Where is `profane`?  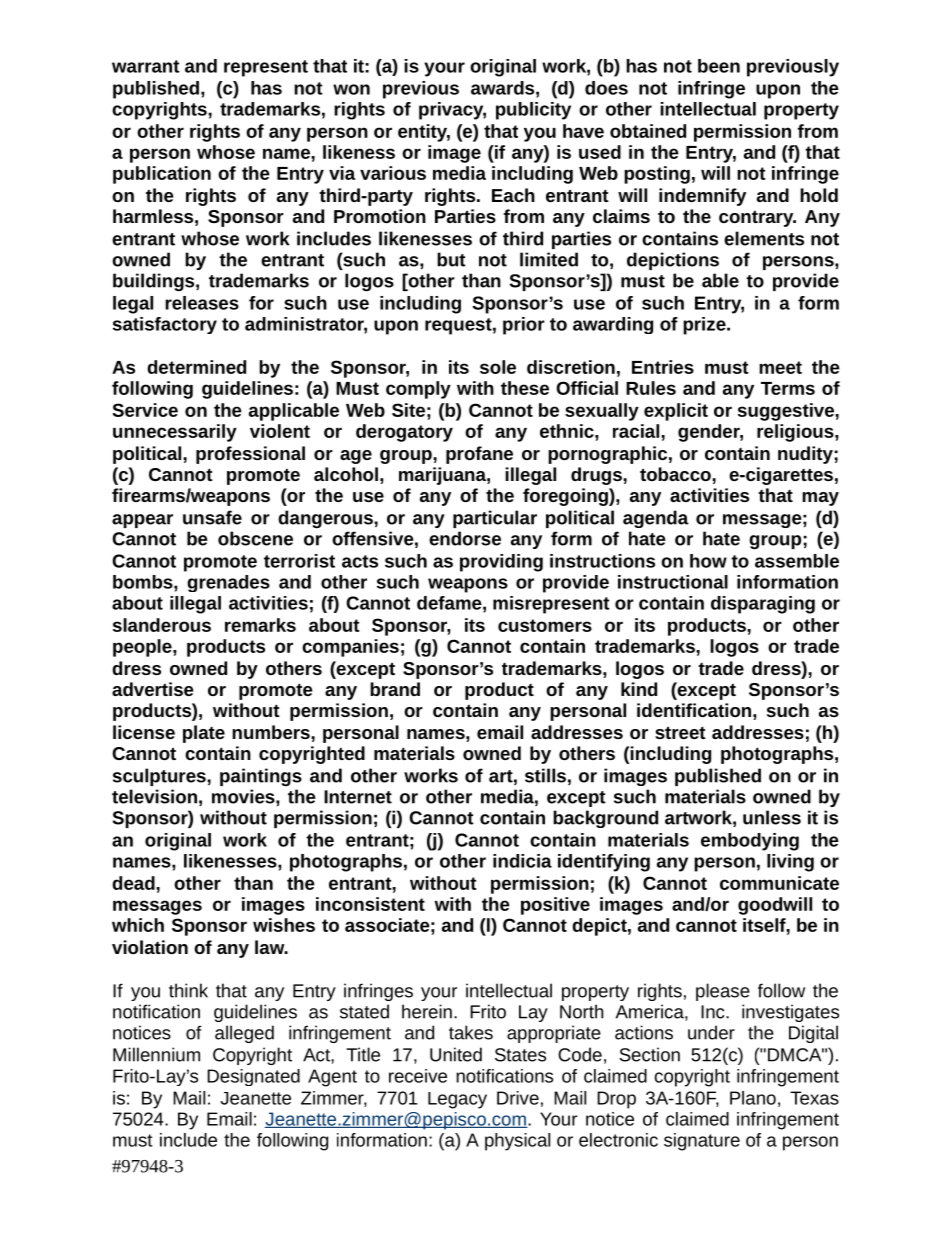
profane is located at coordinates (479, 455).
